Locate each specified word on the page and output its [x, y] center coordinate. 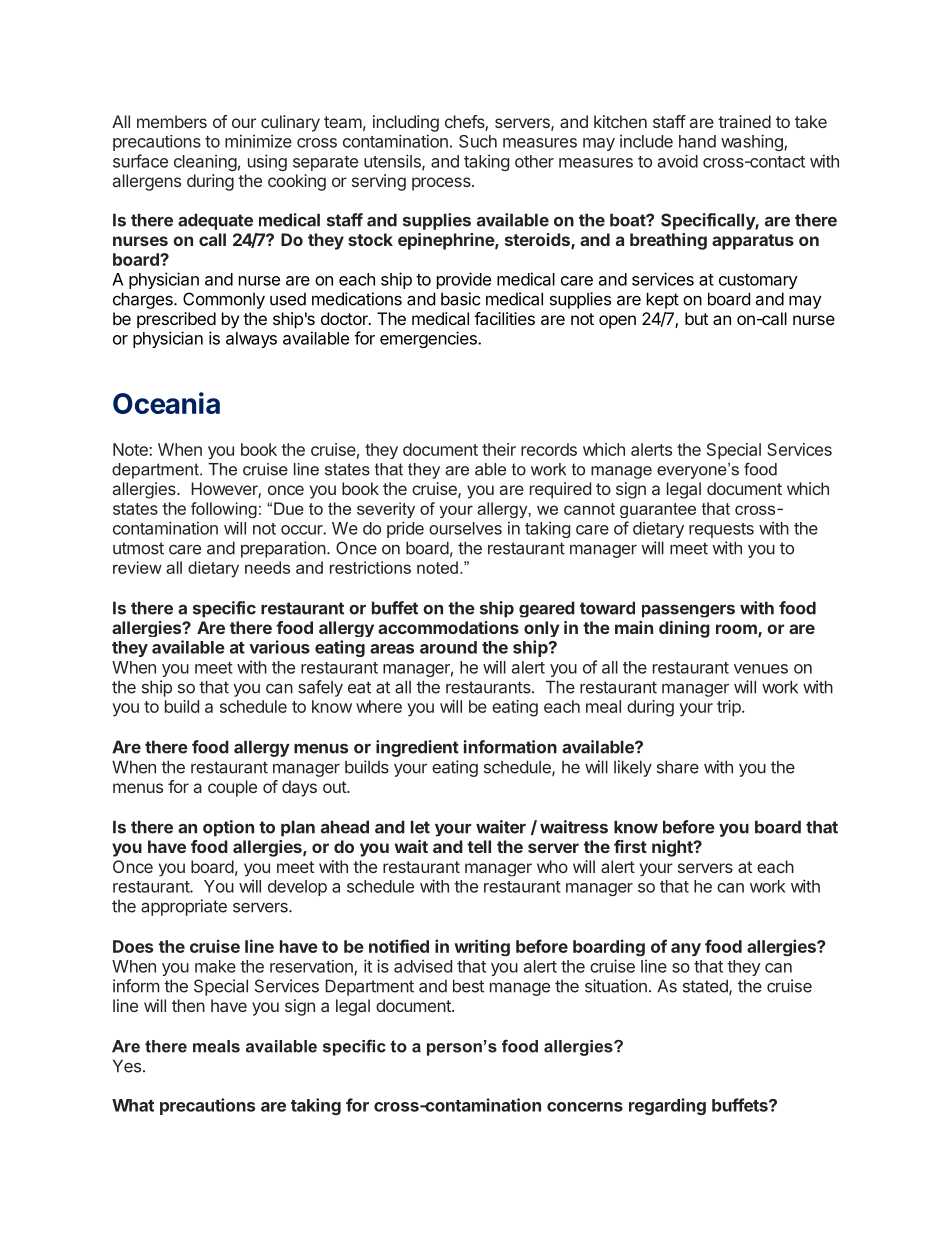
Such [478, 141]
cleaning [205, 162]
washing [753, 142]
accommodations [448, 627]
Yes [127, 1066]
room [737, 630]
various [279, 647]
